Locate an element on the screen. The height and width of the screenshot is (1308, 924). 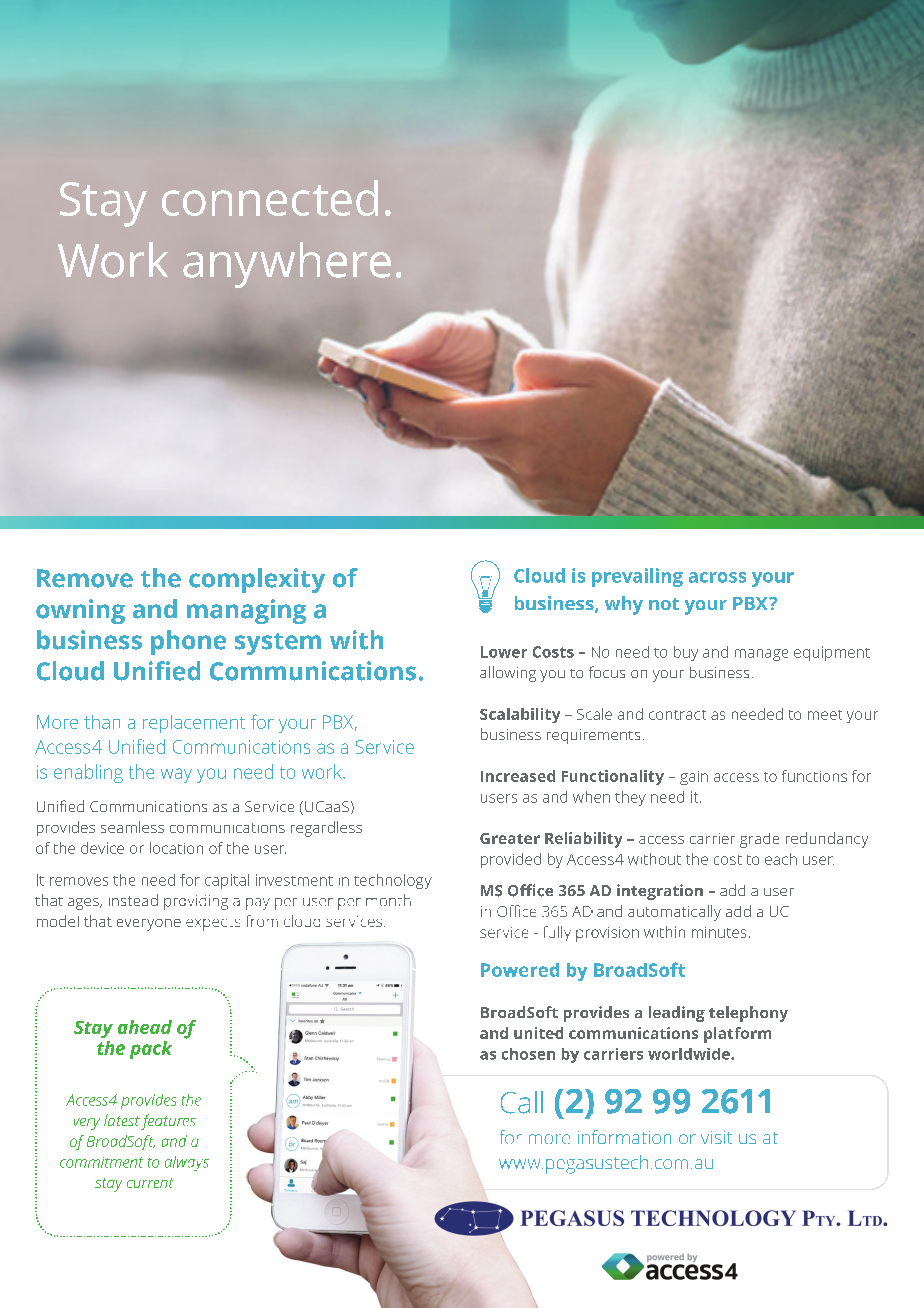
pack is located at coordinates (151, 1050).
